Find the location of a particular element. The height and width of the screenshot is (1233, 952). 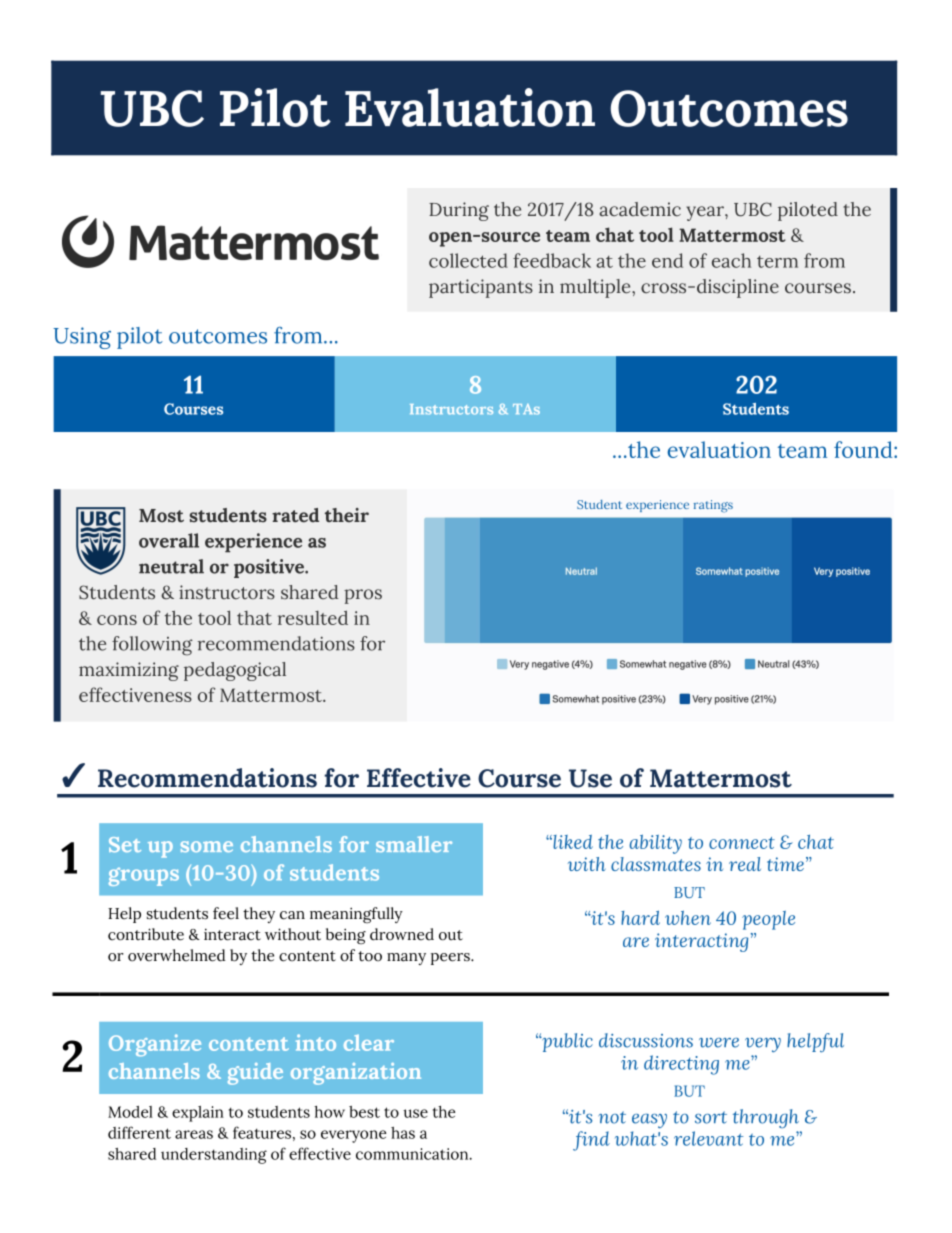

collected is located at coordinates (468, 260).
